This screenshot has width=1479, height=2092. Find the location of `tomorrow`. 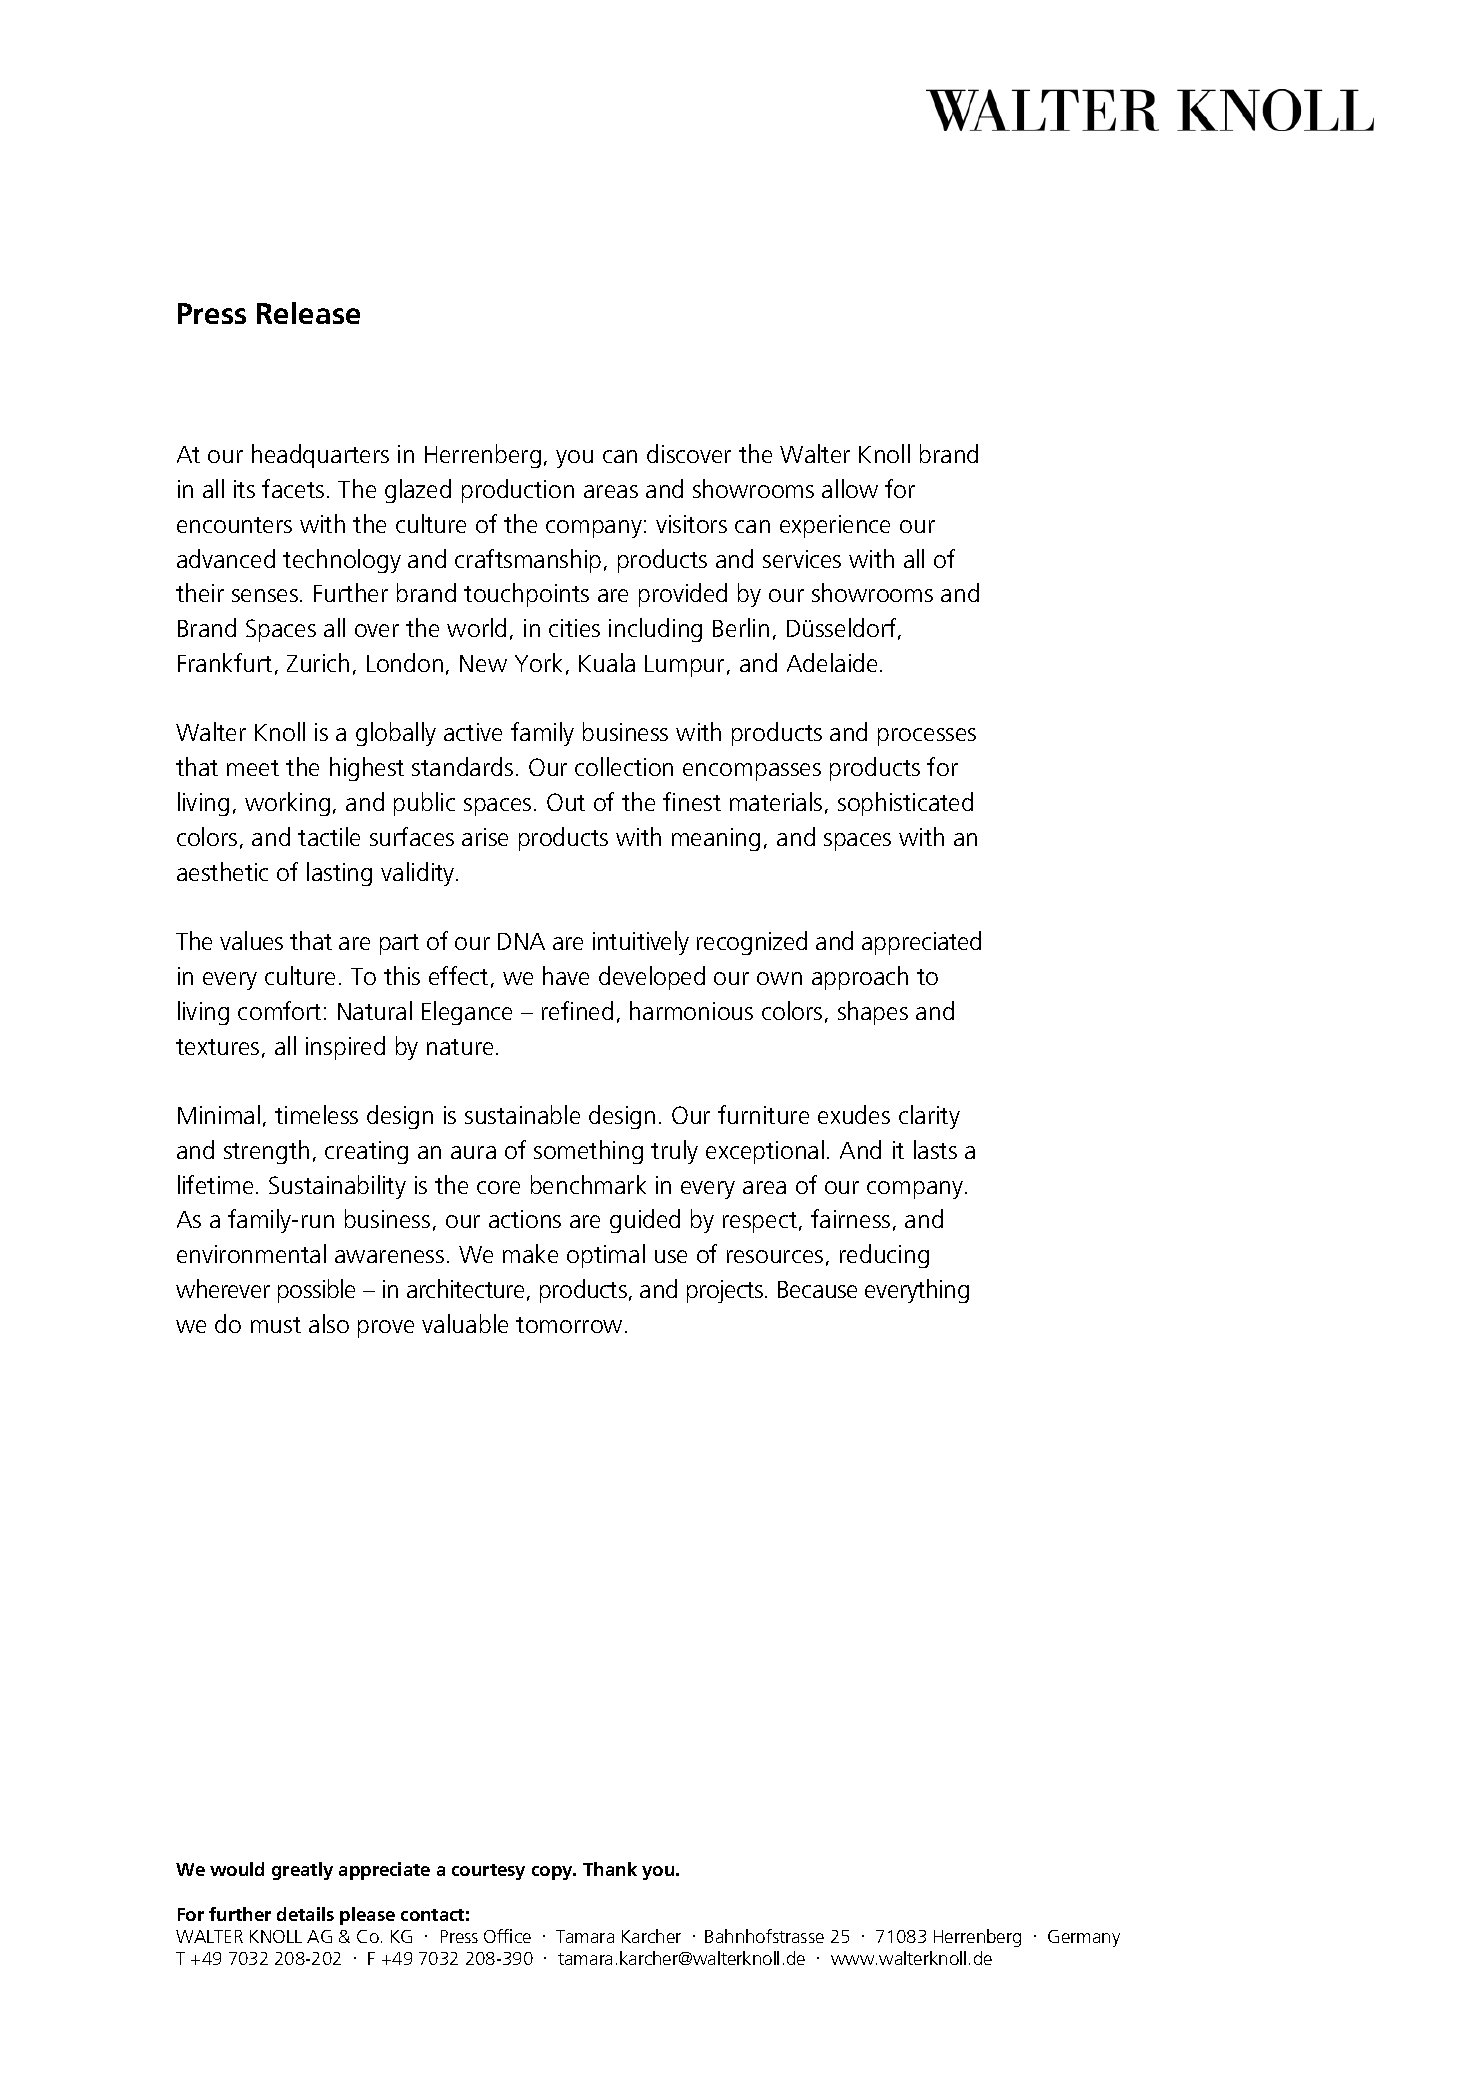

tomorrow is located at coordinates (569, 1325).
